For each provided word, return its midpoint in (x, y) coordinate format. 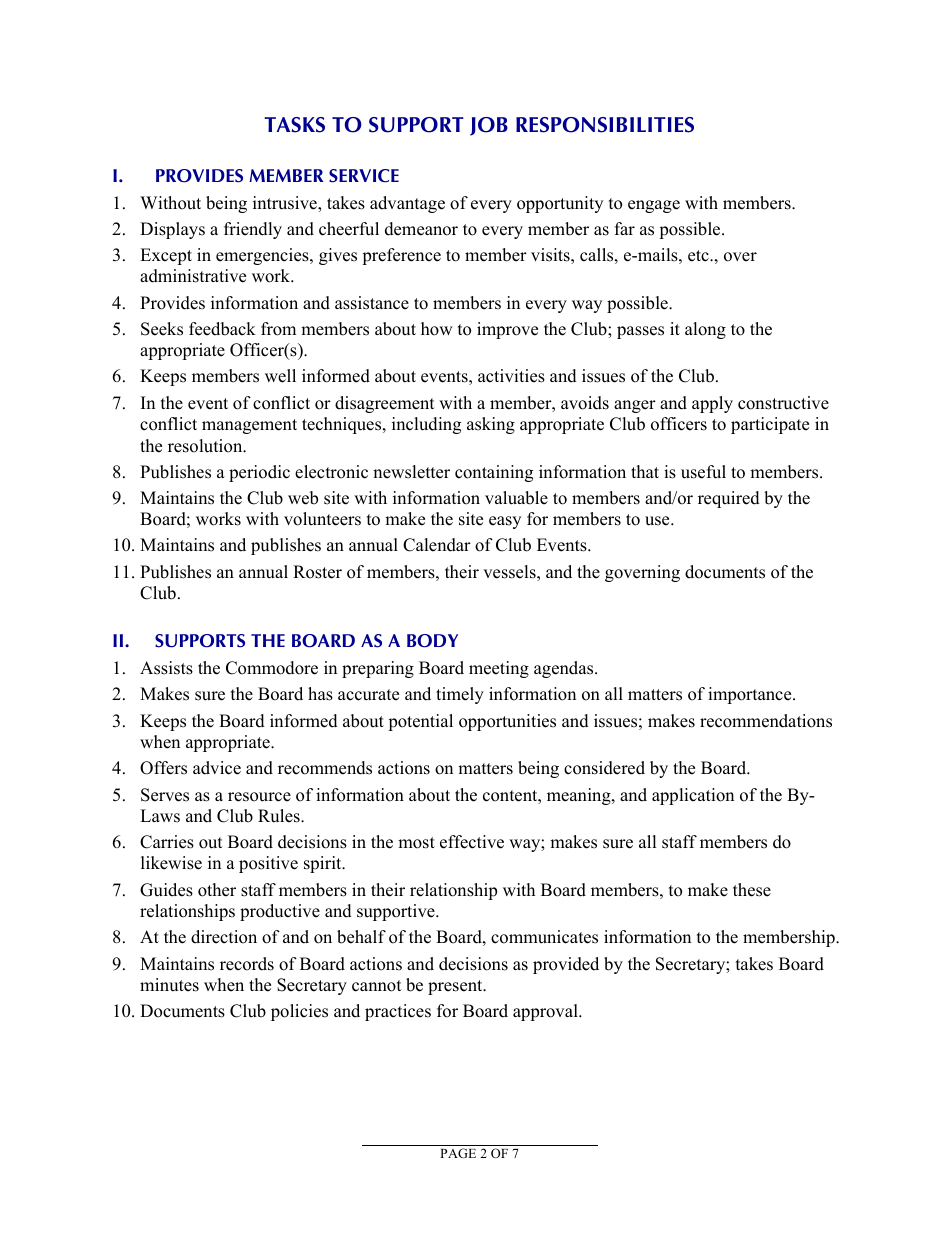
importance (751, 695)
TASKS (295, 125)
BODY (432, 641)
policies (299, 1012)
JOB (489, 126)
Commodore (272, 668)
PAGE (458, 1153)
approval (546, 1012)
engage (654, 206)
